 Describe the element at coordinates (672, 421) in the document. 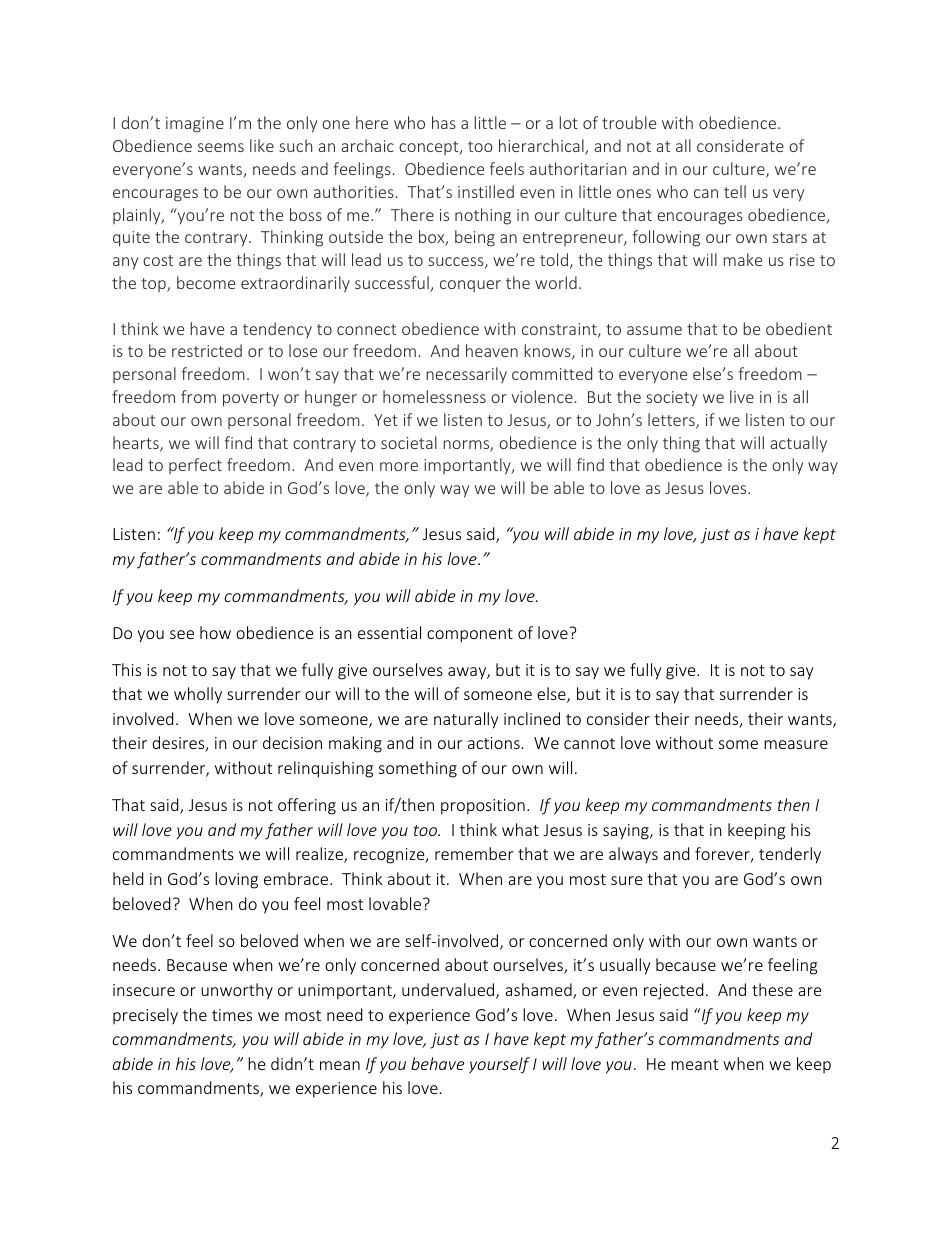

I see `letters` at that location.
